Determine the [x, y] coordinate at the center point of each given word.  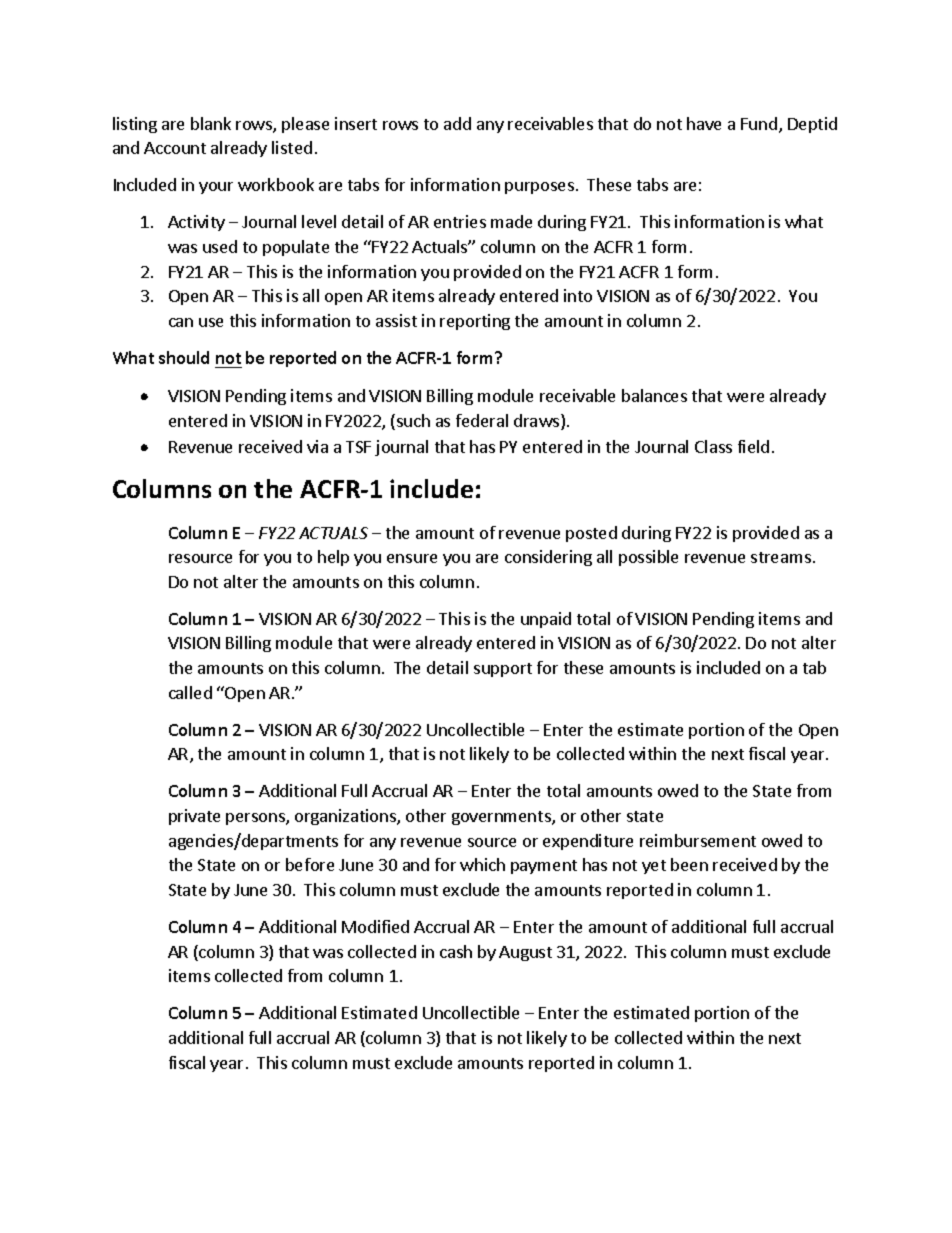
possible [648, 558]
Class [713, 446]
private [194, 817]
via [317, 446]
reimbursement [698, 840]
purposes [539, 188]
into [578, 295]
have [704, 123]
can [181, 322]
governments [502, 818]
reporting [475, 322]
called [190, 692]
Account [175, 148]
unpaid [546, 620]
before [310, 864]
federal [482, 420]
